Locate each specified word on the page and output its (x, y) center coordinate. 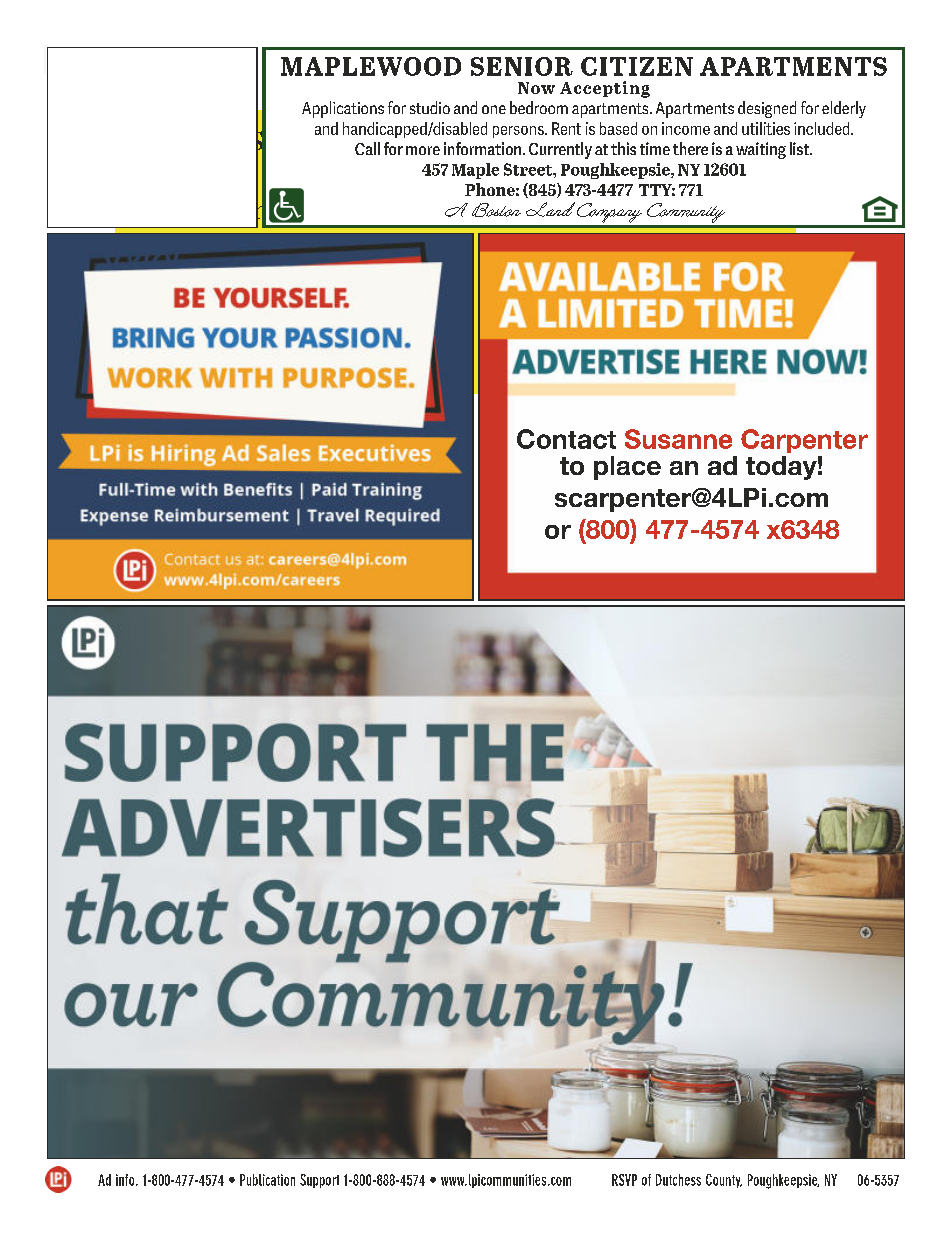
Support (319, 1181)
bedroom (539, 107)
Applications (343, 109)
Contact (566, 439)
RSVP (624, 1180)
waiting (761, 150)
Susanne (678, 439)
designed (767, 109)
